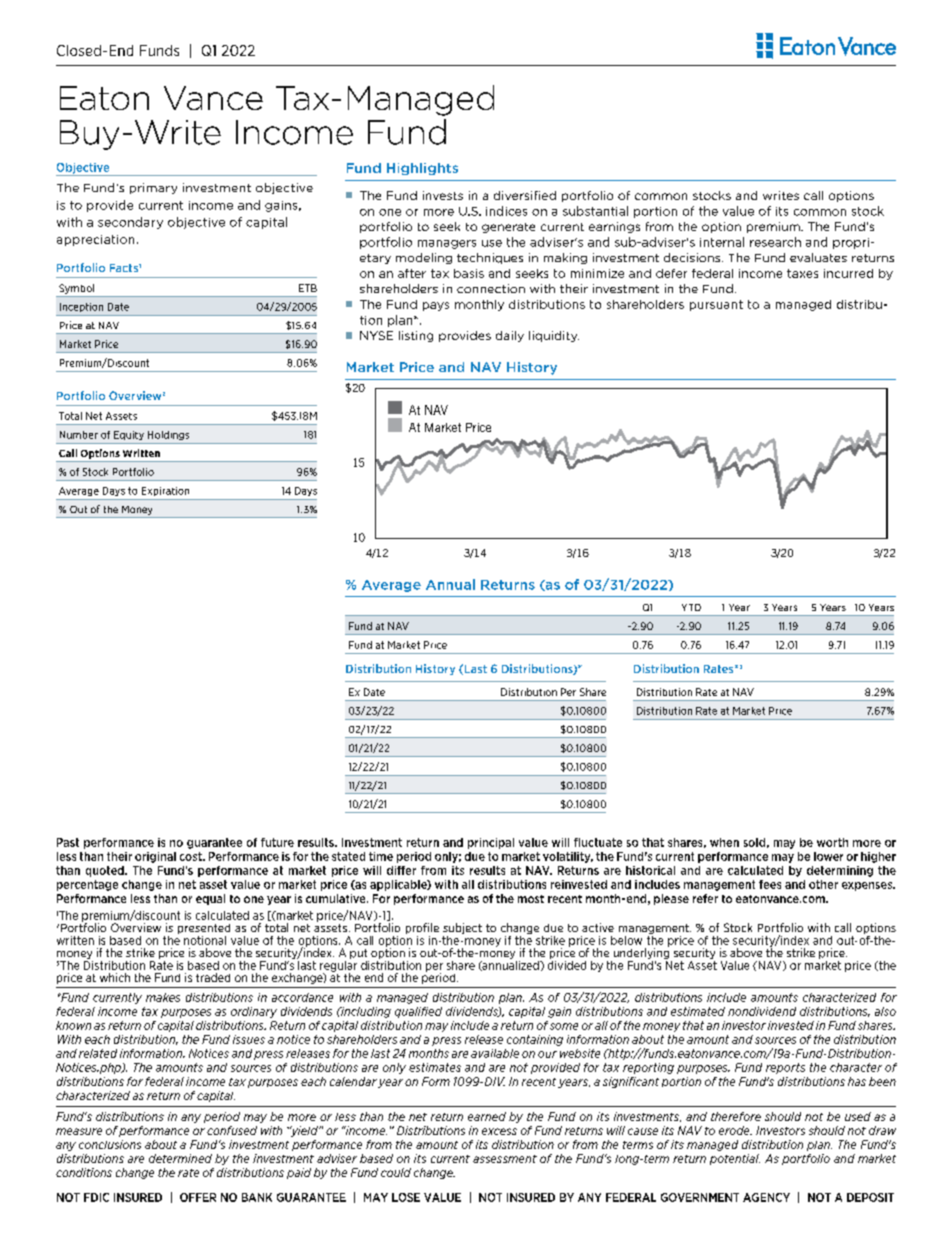 This screenshot has height=1233, width=952. Describe the element at coordinates (153, 188) in the screenshot. I see `primary` at that location.
